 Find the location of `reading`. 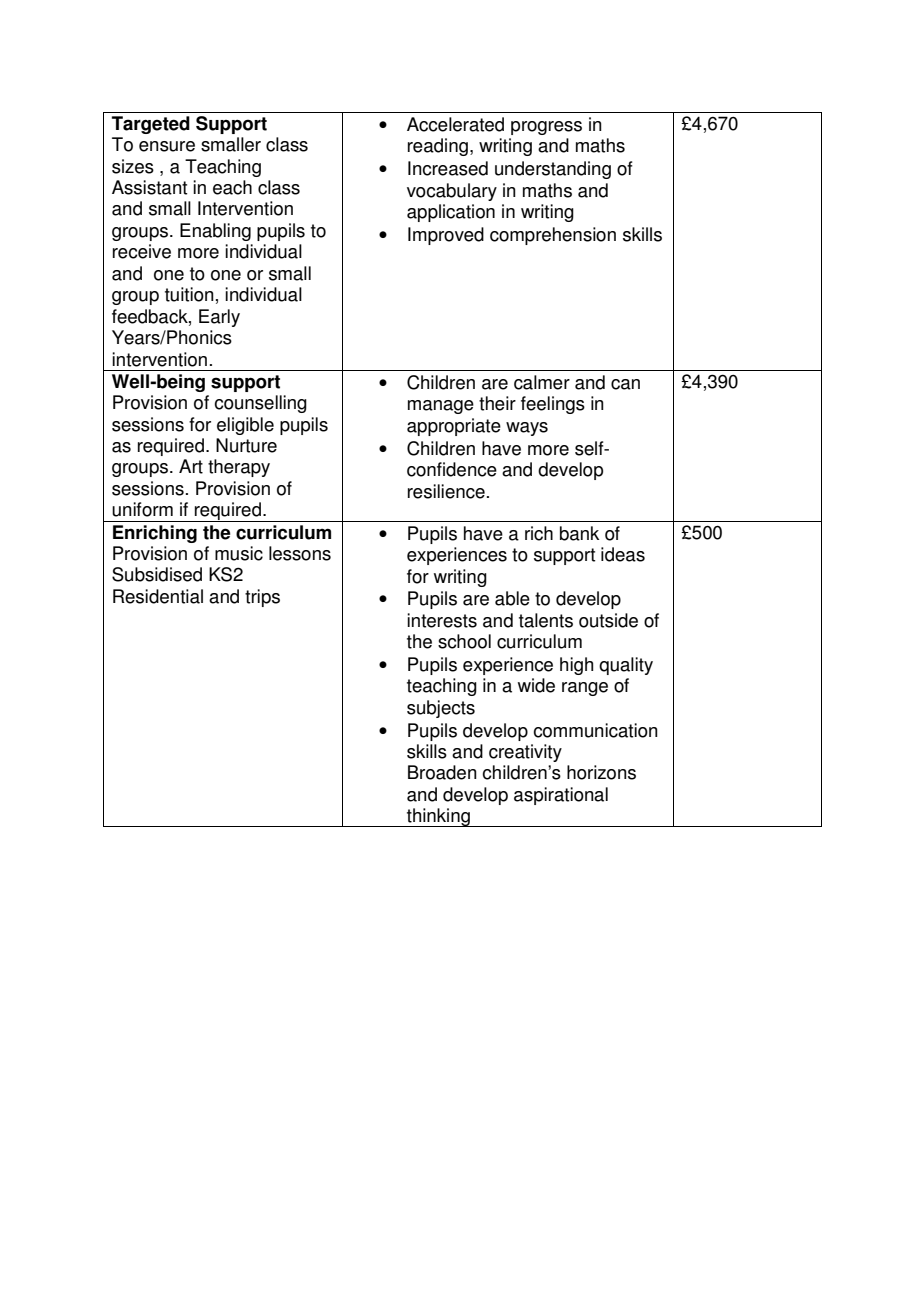

reading is located at coordinates (438, 147).
